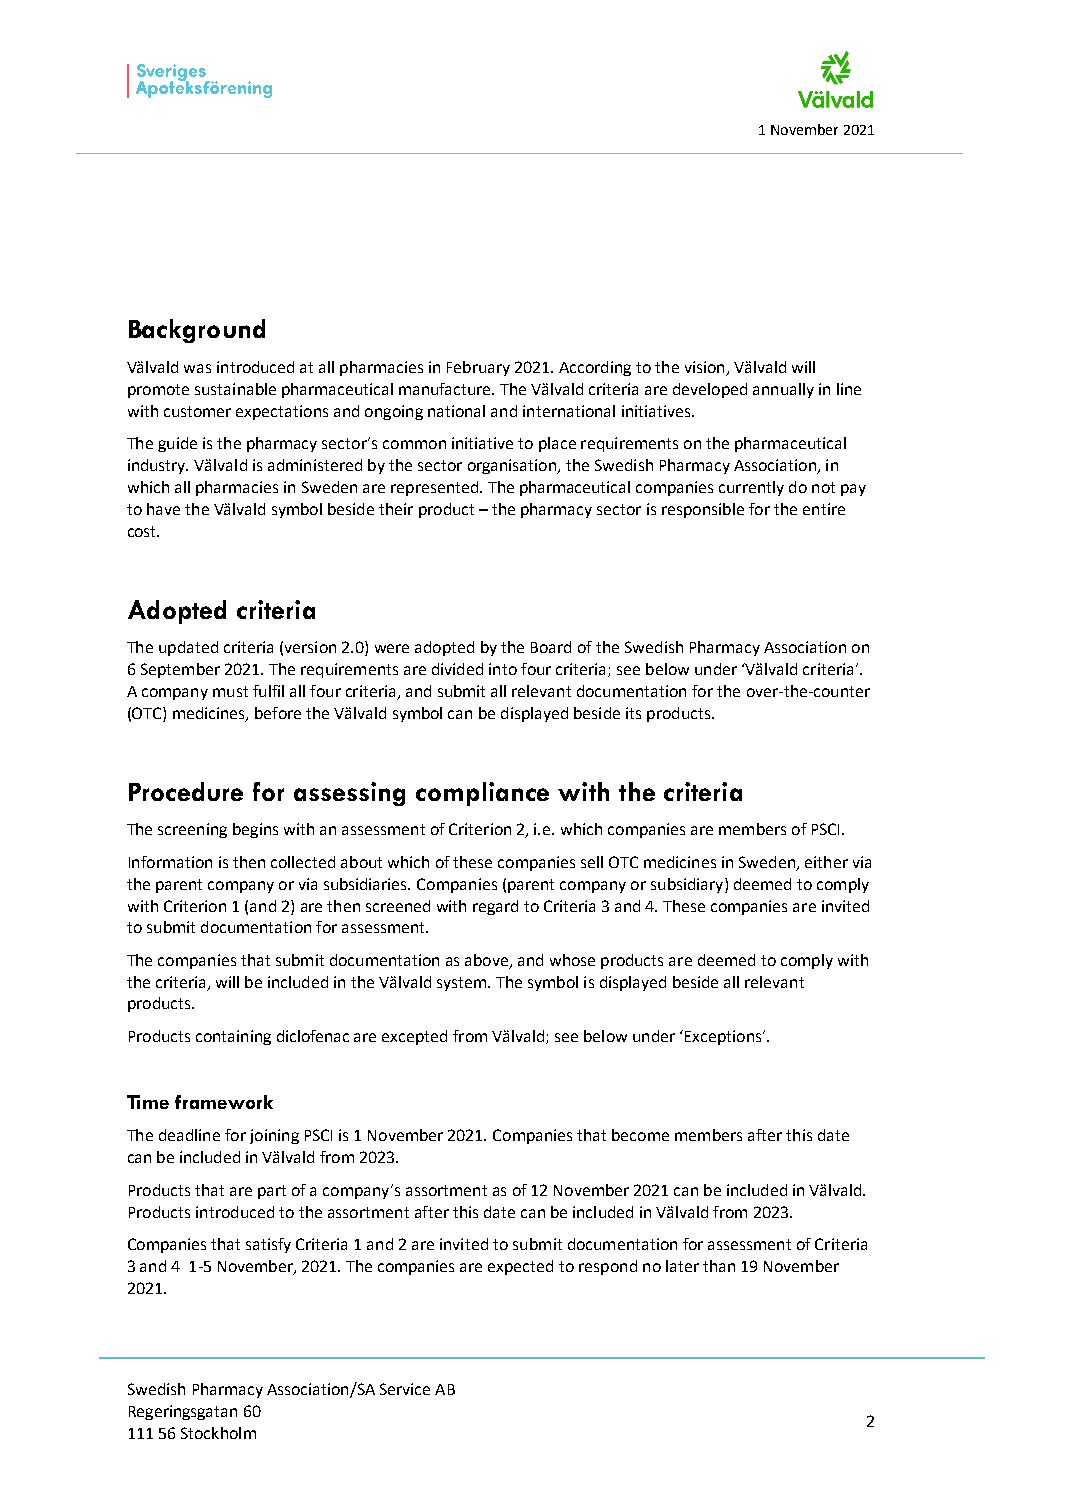  I want to click on than, so click(719, 1266).
